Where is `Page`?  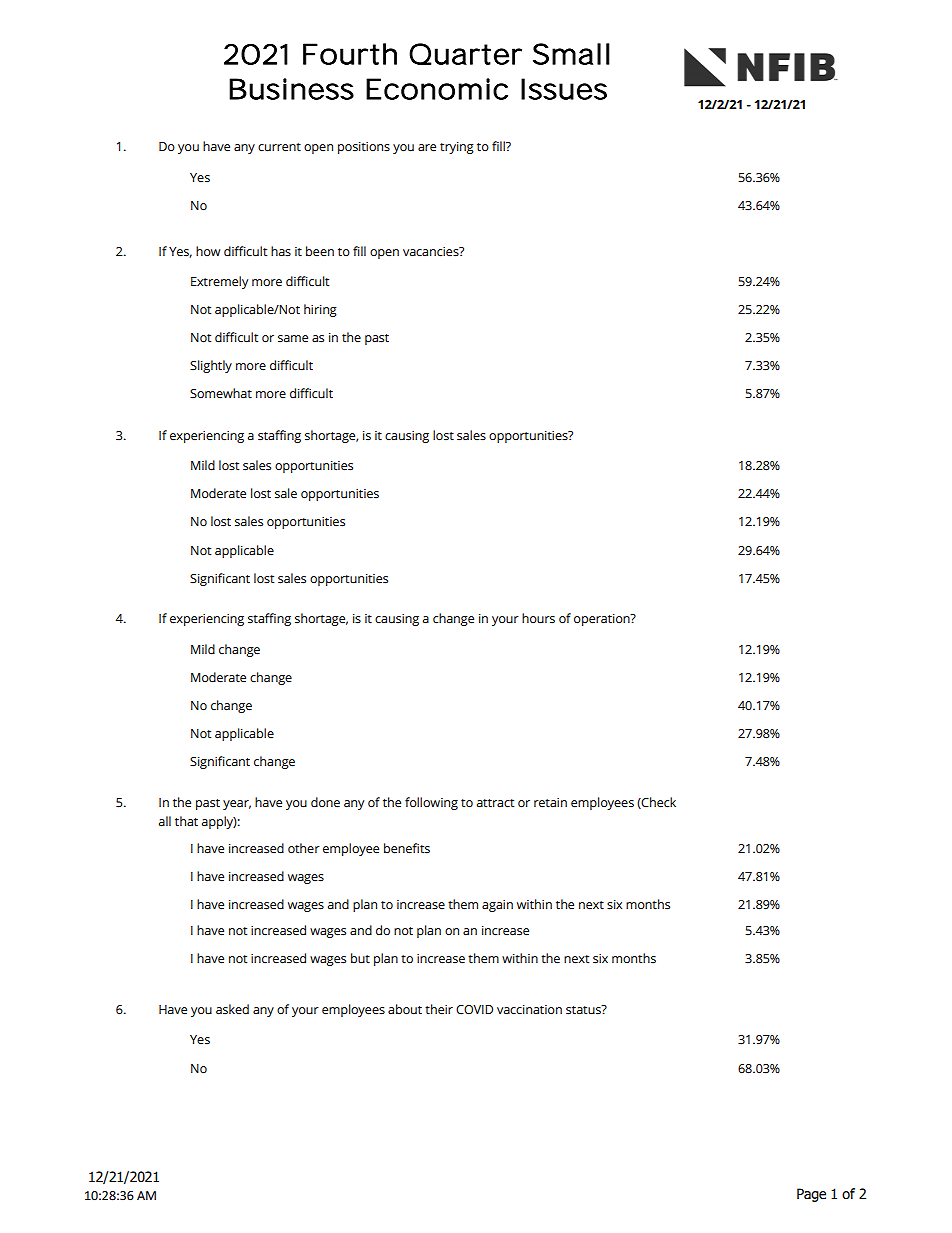
Page is located at coordinates (811, 1195).
